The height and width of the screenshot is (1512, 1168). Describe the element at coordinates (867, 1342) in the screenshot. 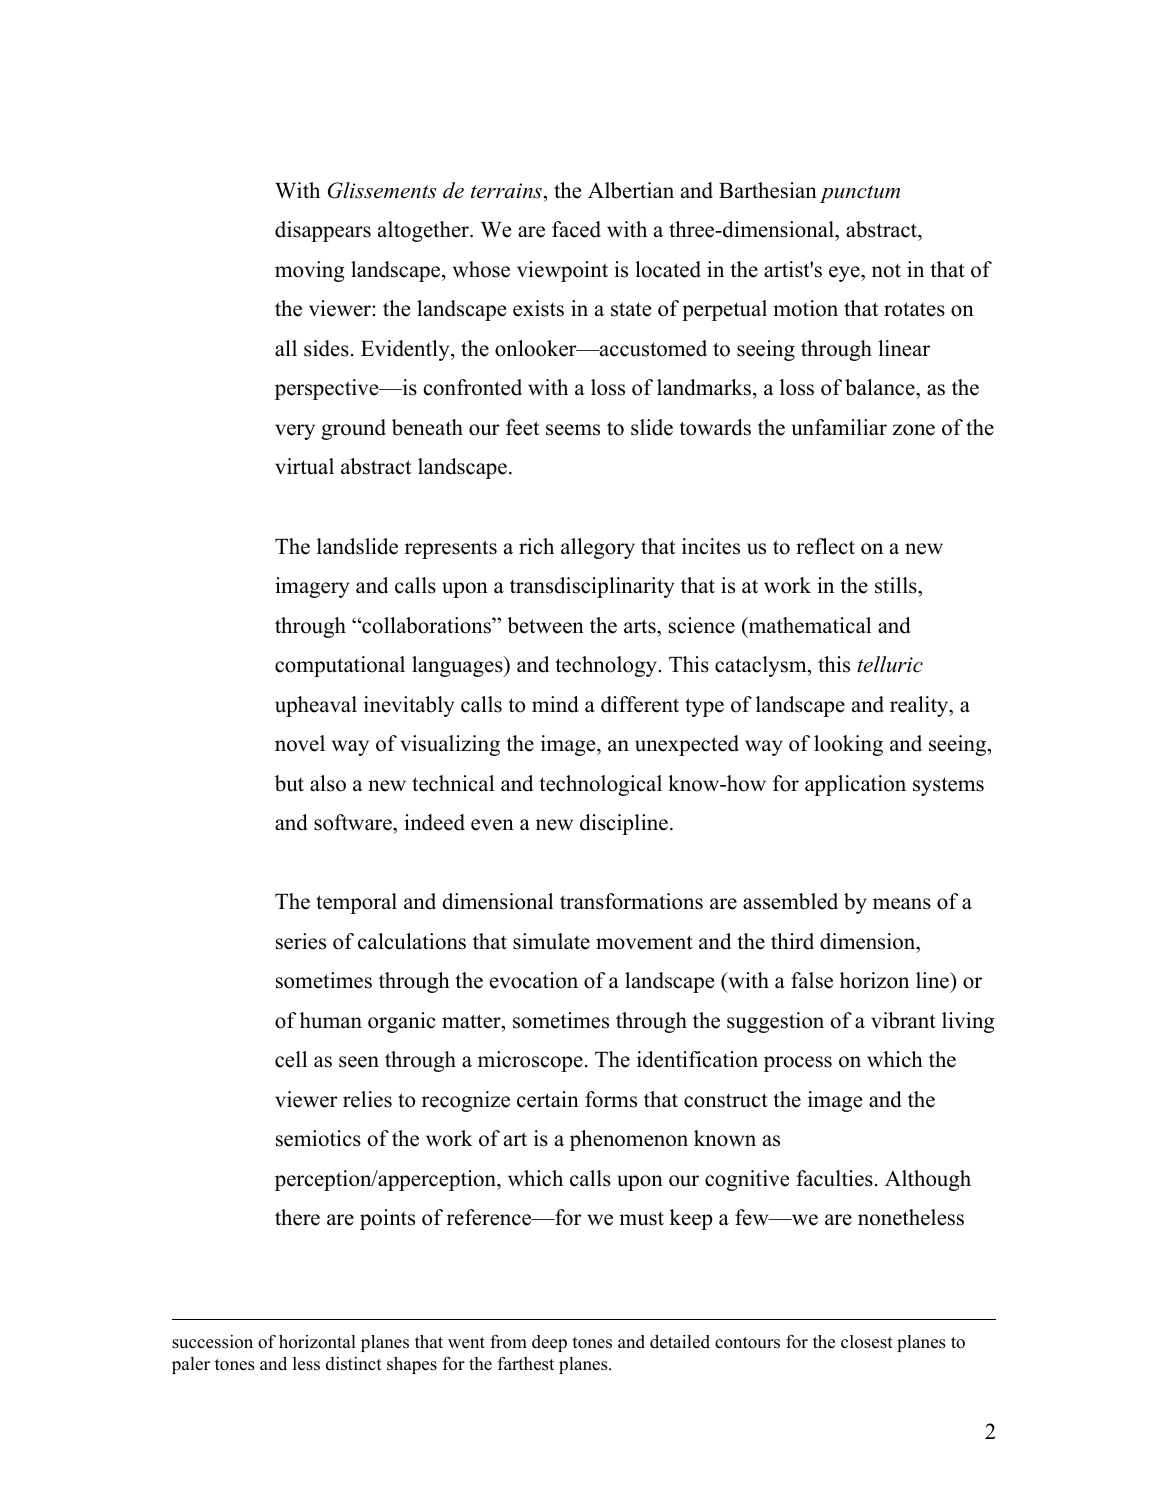

I see `closest` at that location.
